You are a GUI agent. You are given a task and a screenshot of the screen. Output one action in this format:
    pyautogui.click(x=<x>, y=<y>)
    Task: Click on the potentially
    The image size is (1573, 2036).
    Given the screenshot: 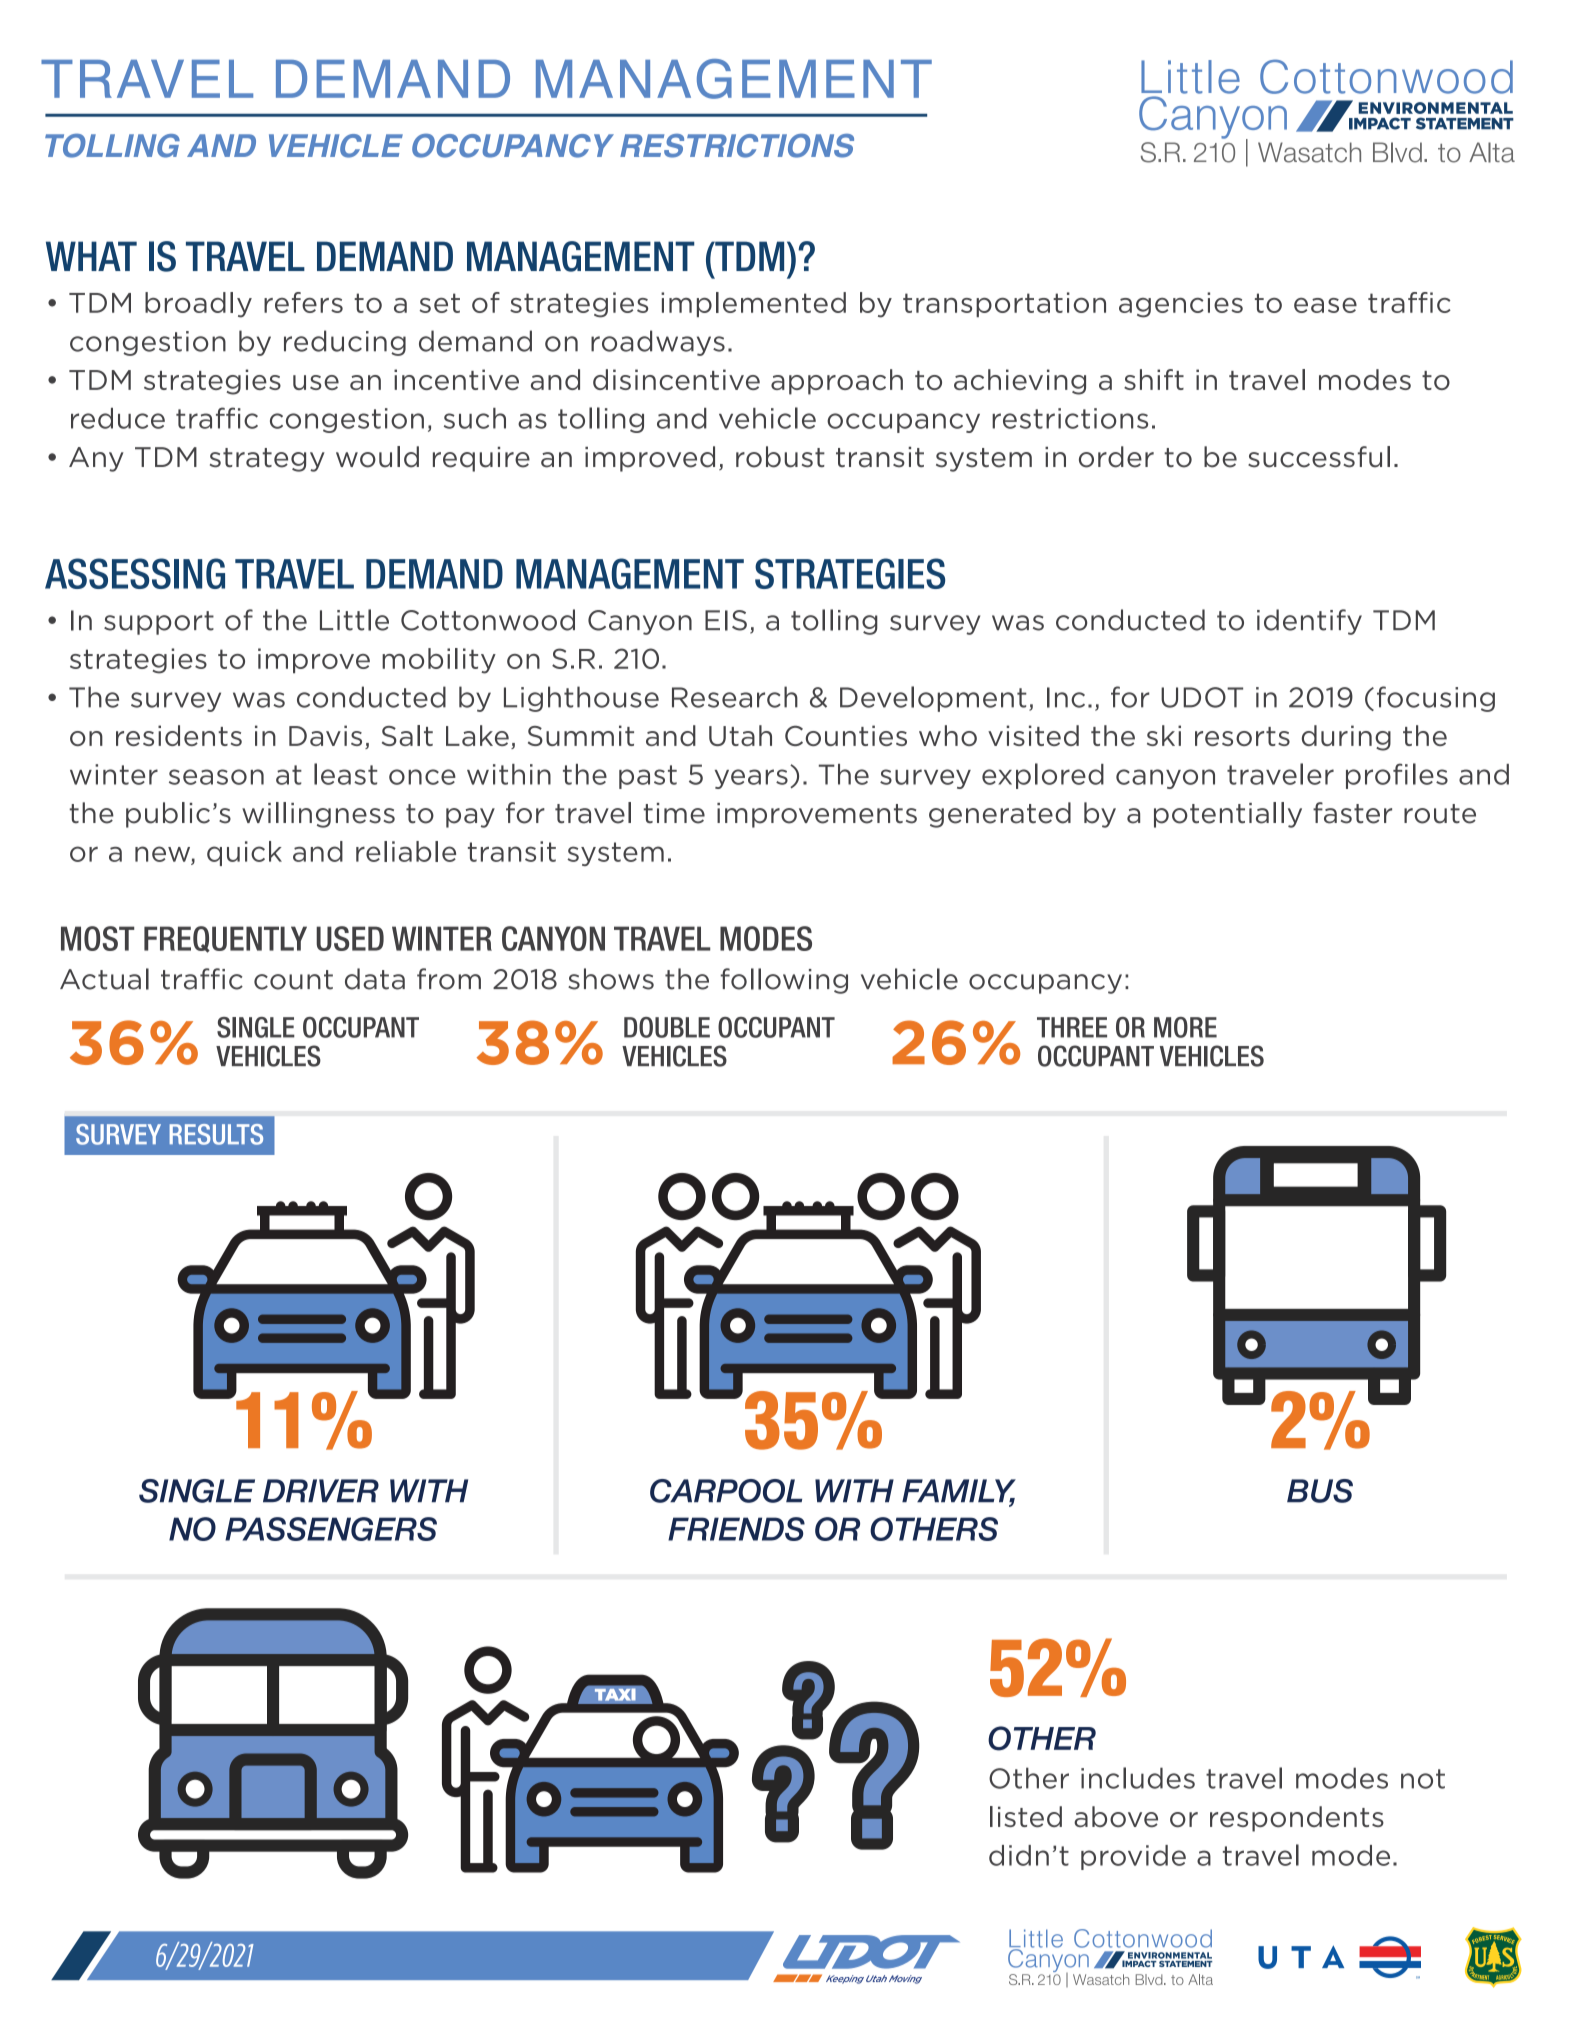 What is the action you would take?
    pyautogui.click(x=1228, y=815)
